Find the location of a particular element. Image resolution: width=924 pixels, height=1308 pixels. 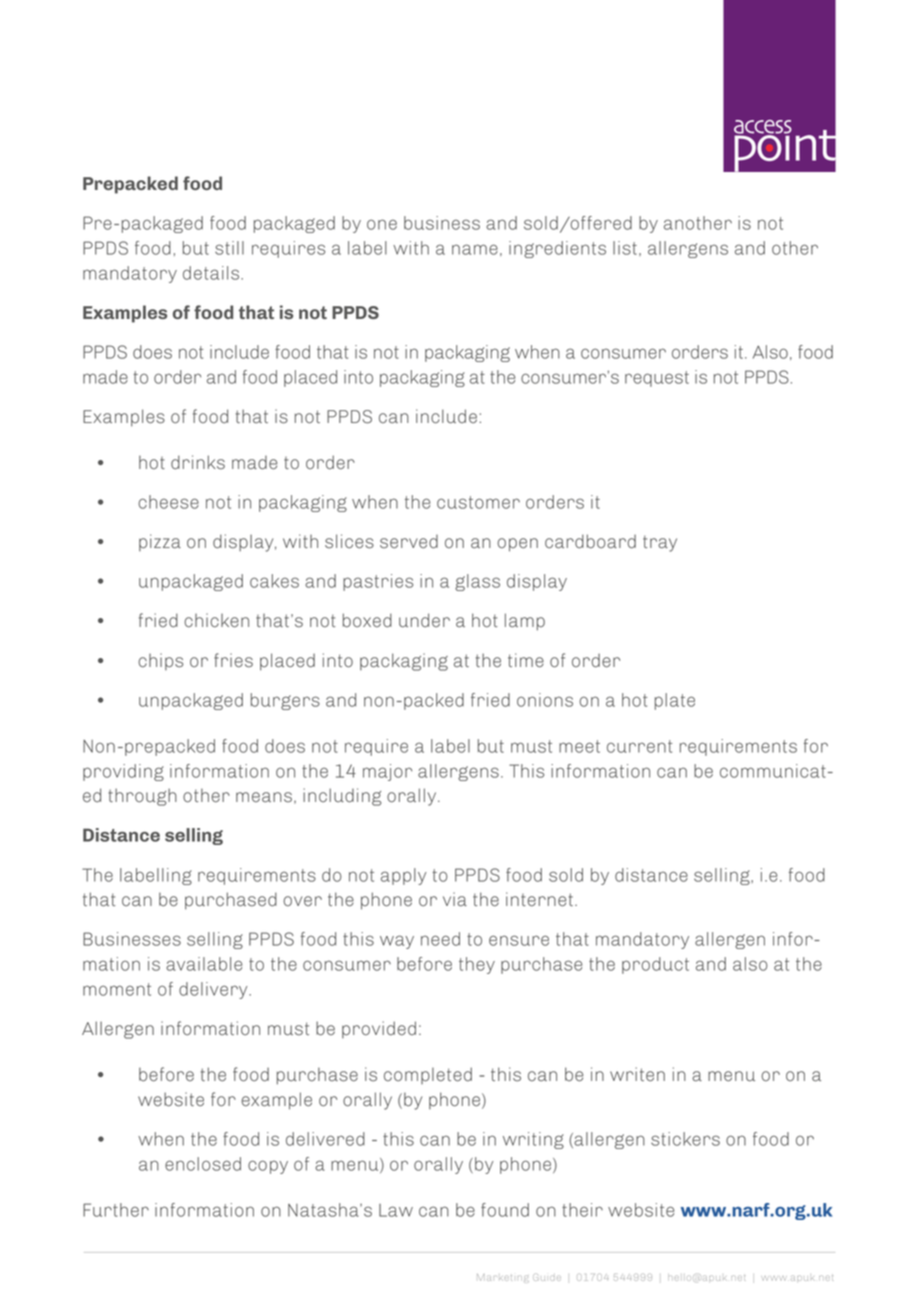

details is located at coordinates (212, 273).
